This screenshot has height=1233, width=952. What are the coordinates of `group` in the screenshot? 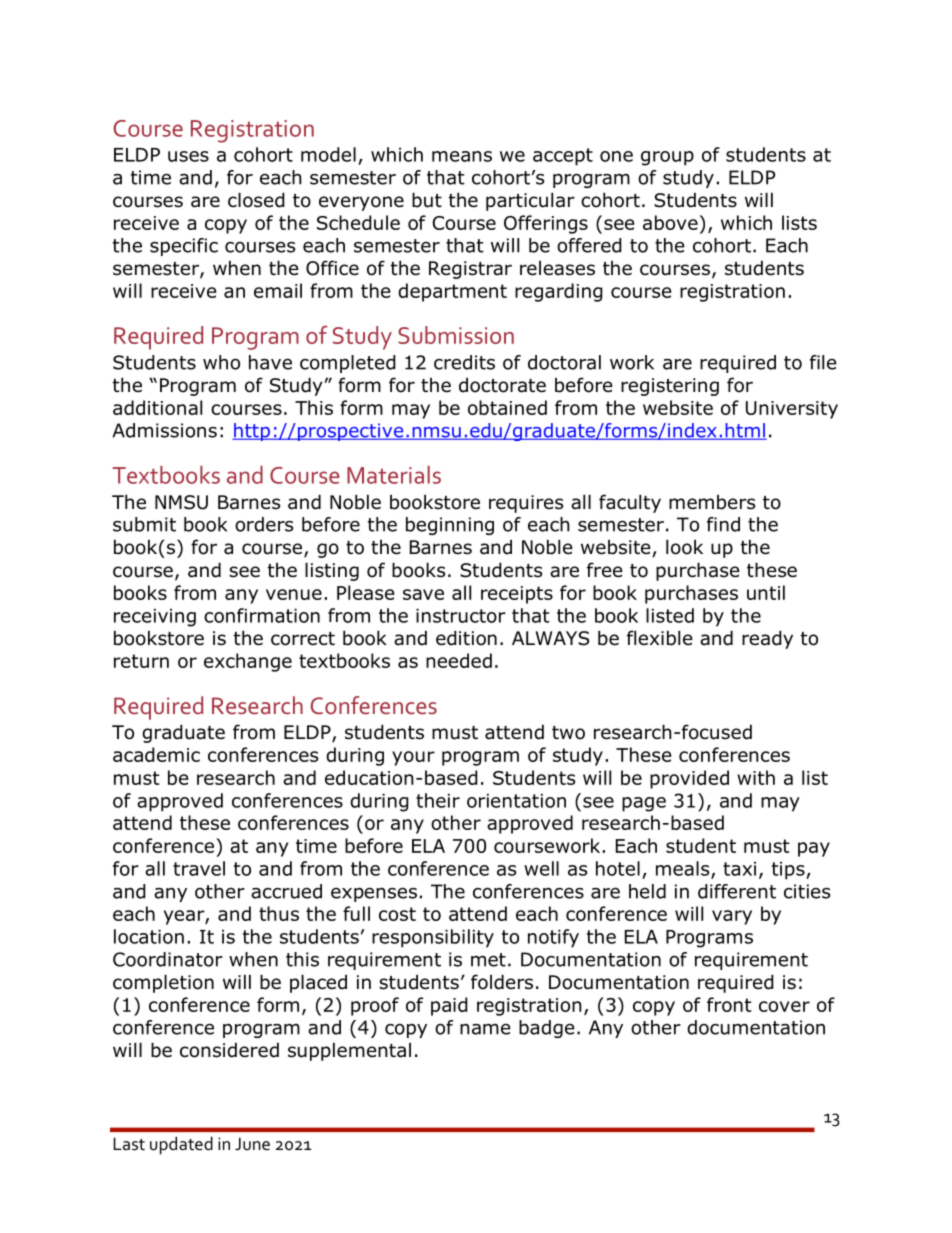 It's located at (667, 158).
